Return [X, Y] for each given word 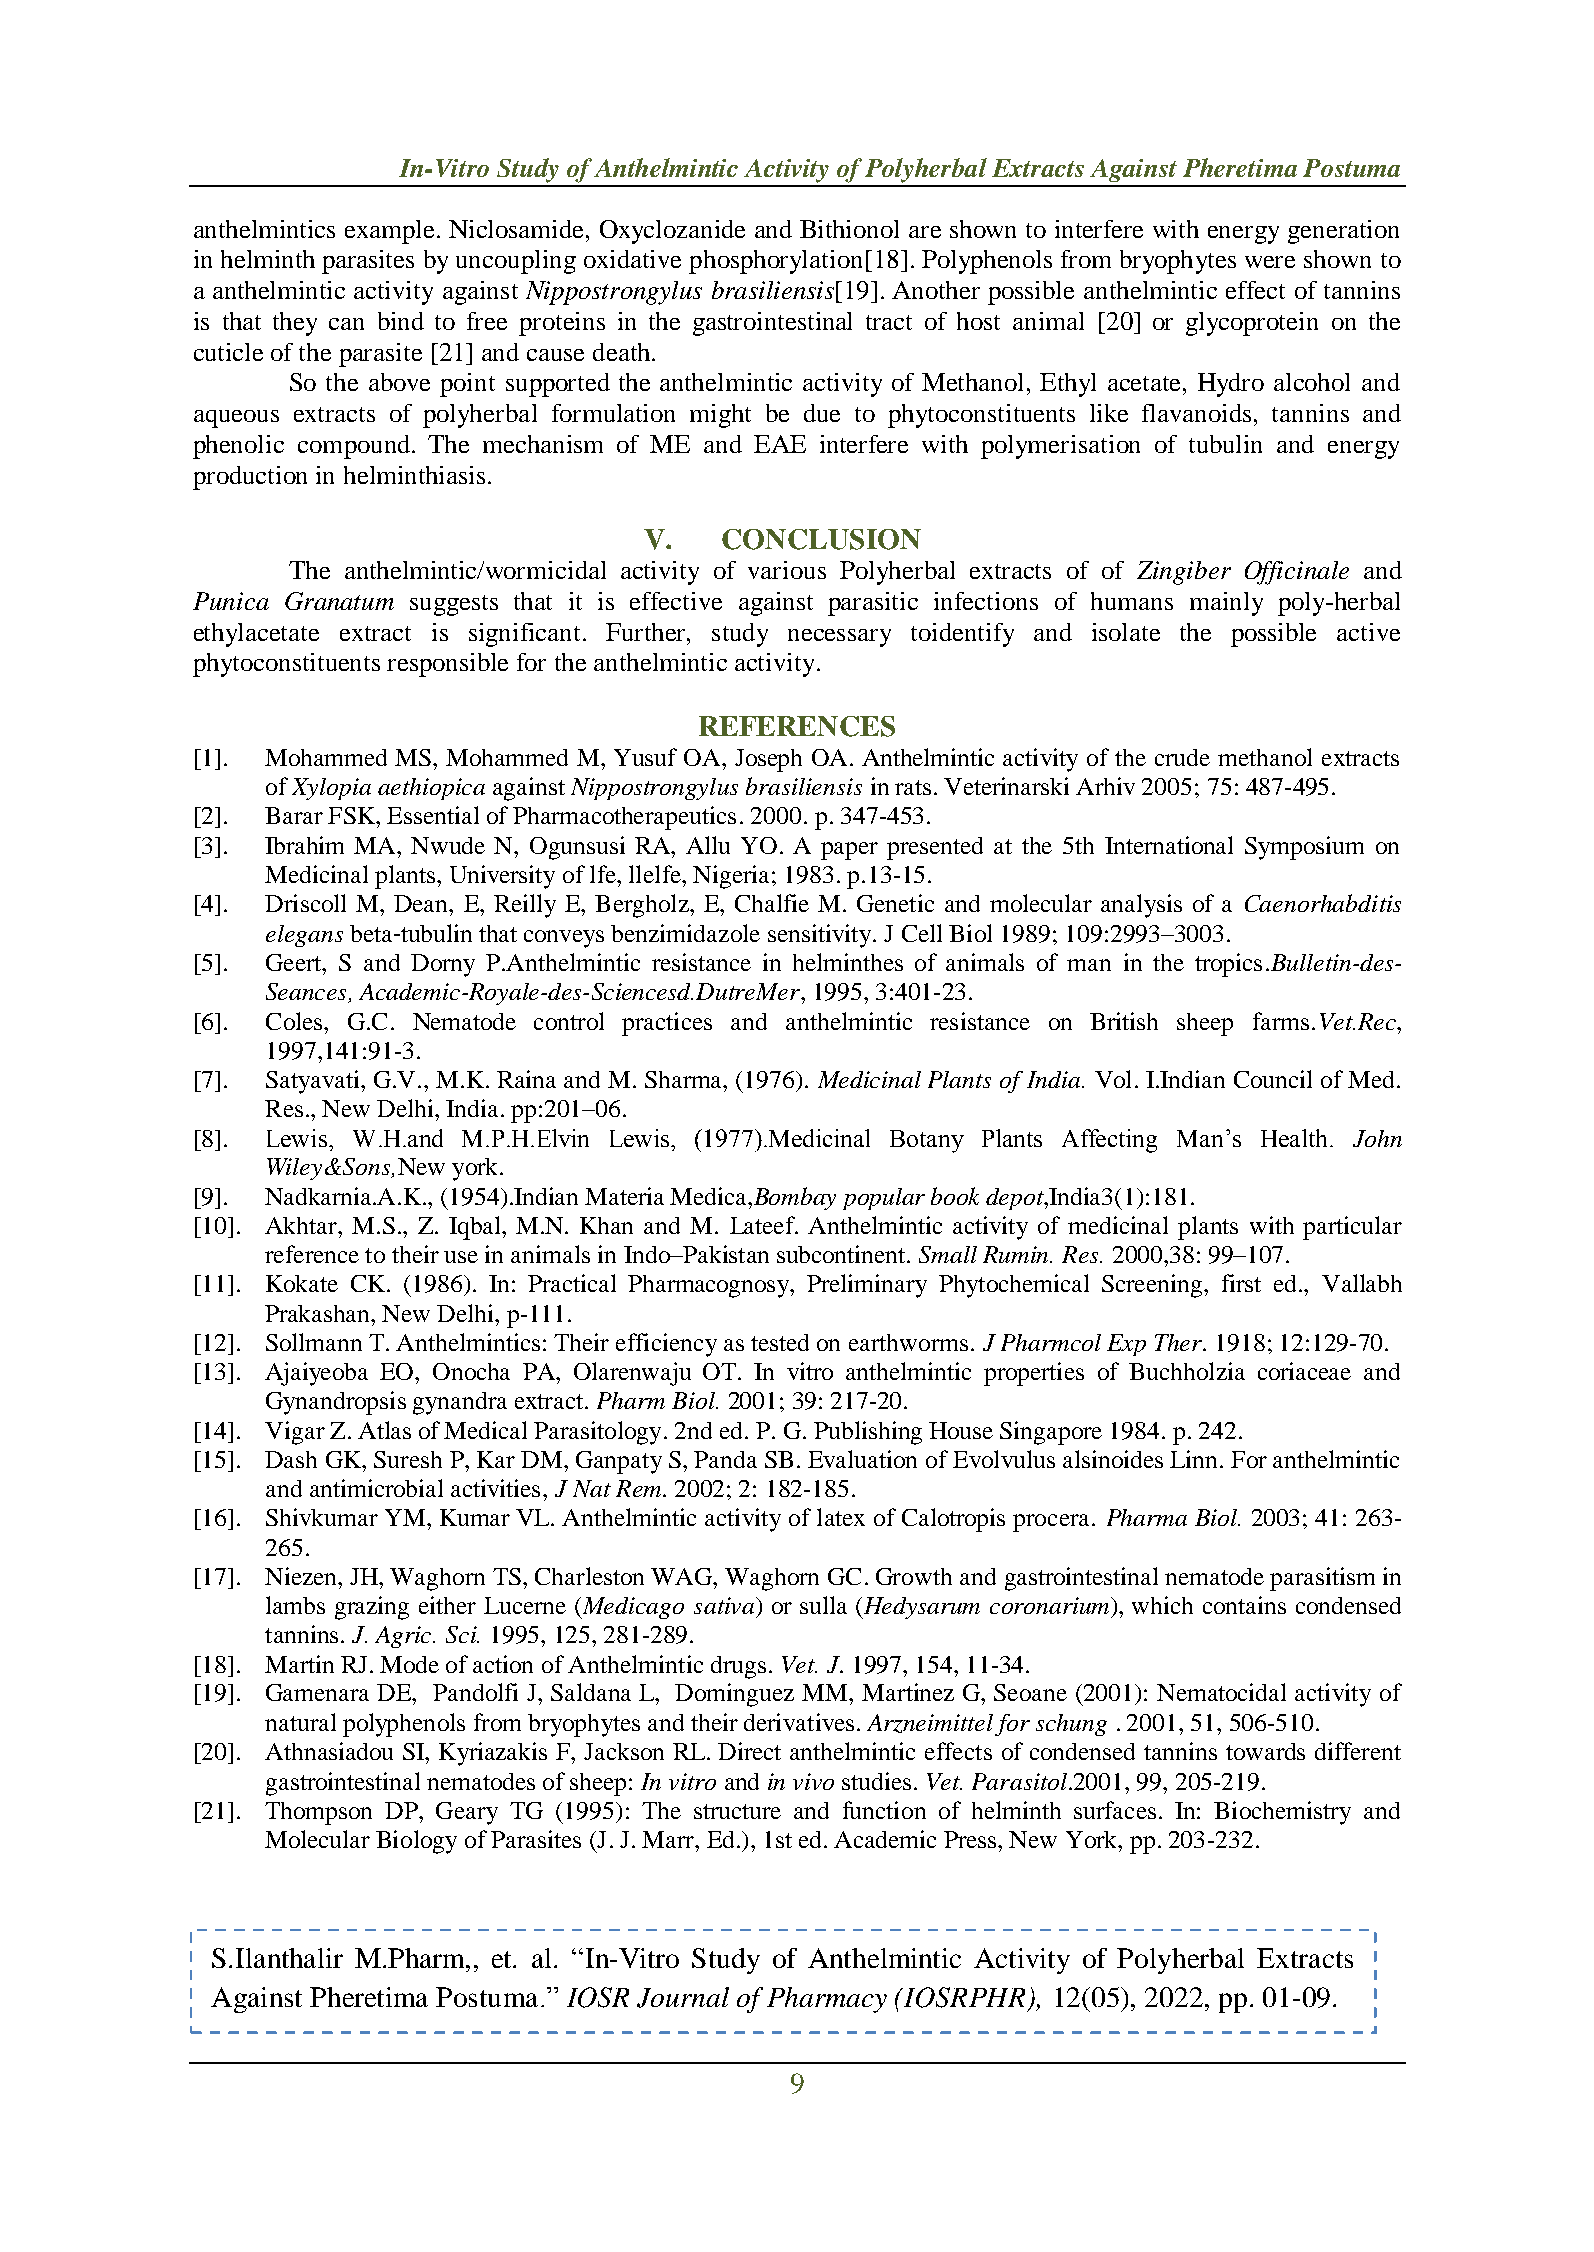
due [822, 413]
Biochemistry [1282, 1813]
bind [401, 321]
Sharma [684, 1079]
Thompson [318, 1813]
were [1270, 262]
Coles [294, 1021]
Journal [683, 1997]
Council [1273, 1079]
